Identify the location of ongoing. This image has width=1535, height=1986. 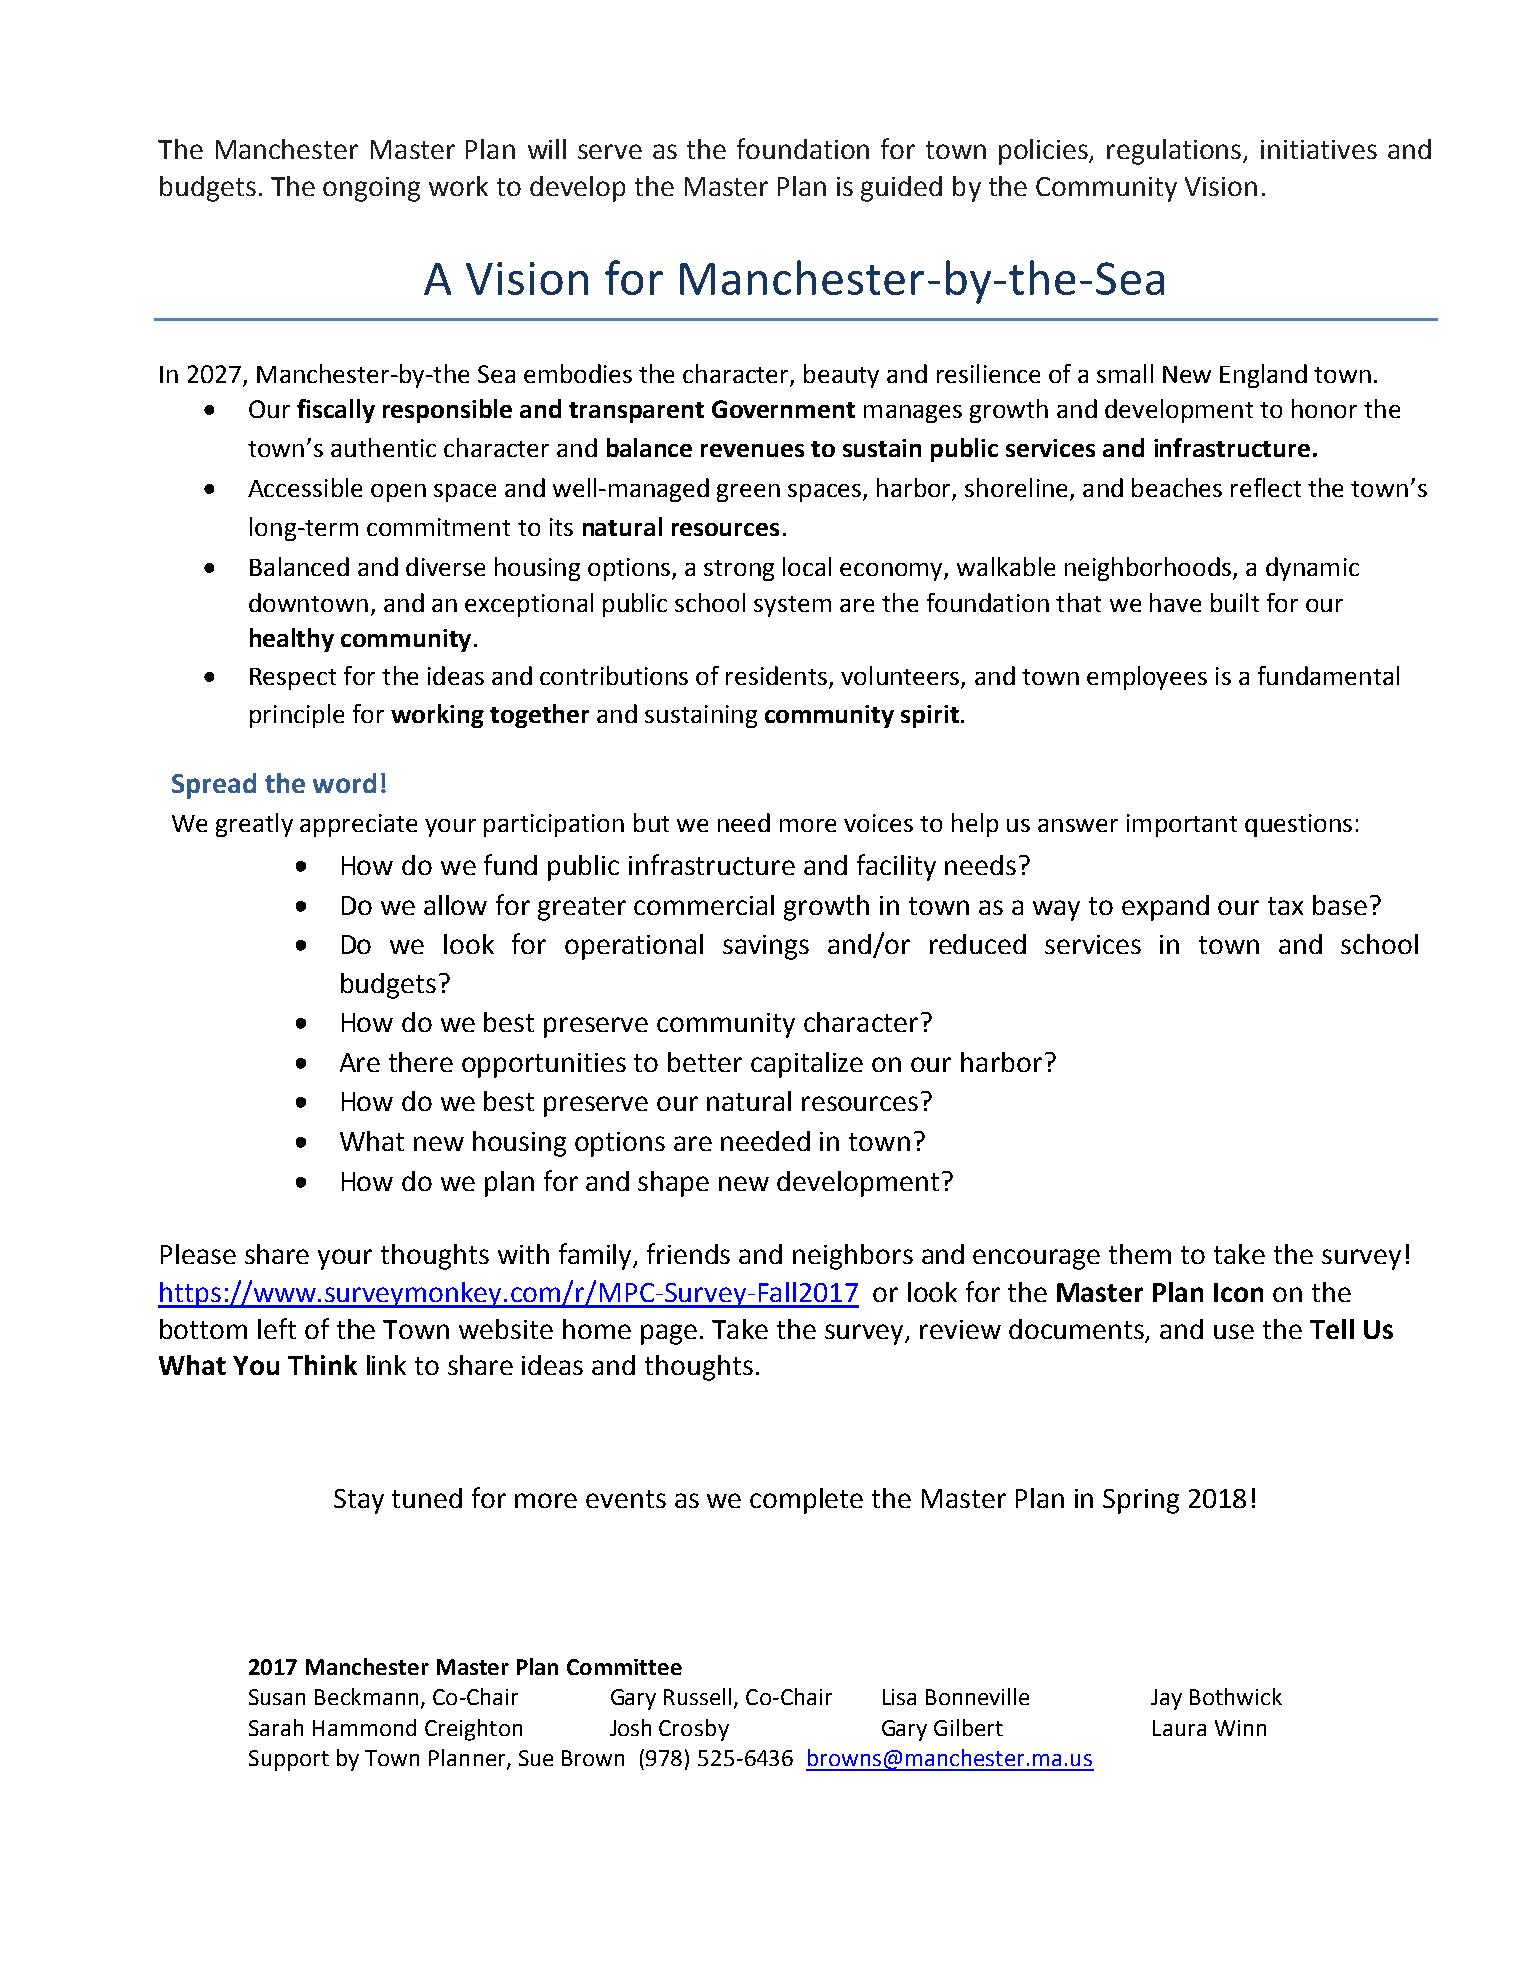
(371, 189).
